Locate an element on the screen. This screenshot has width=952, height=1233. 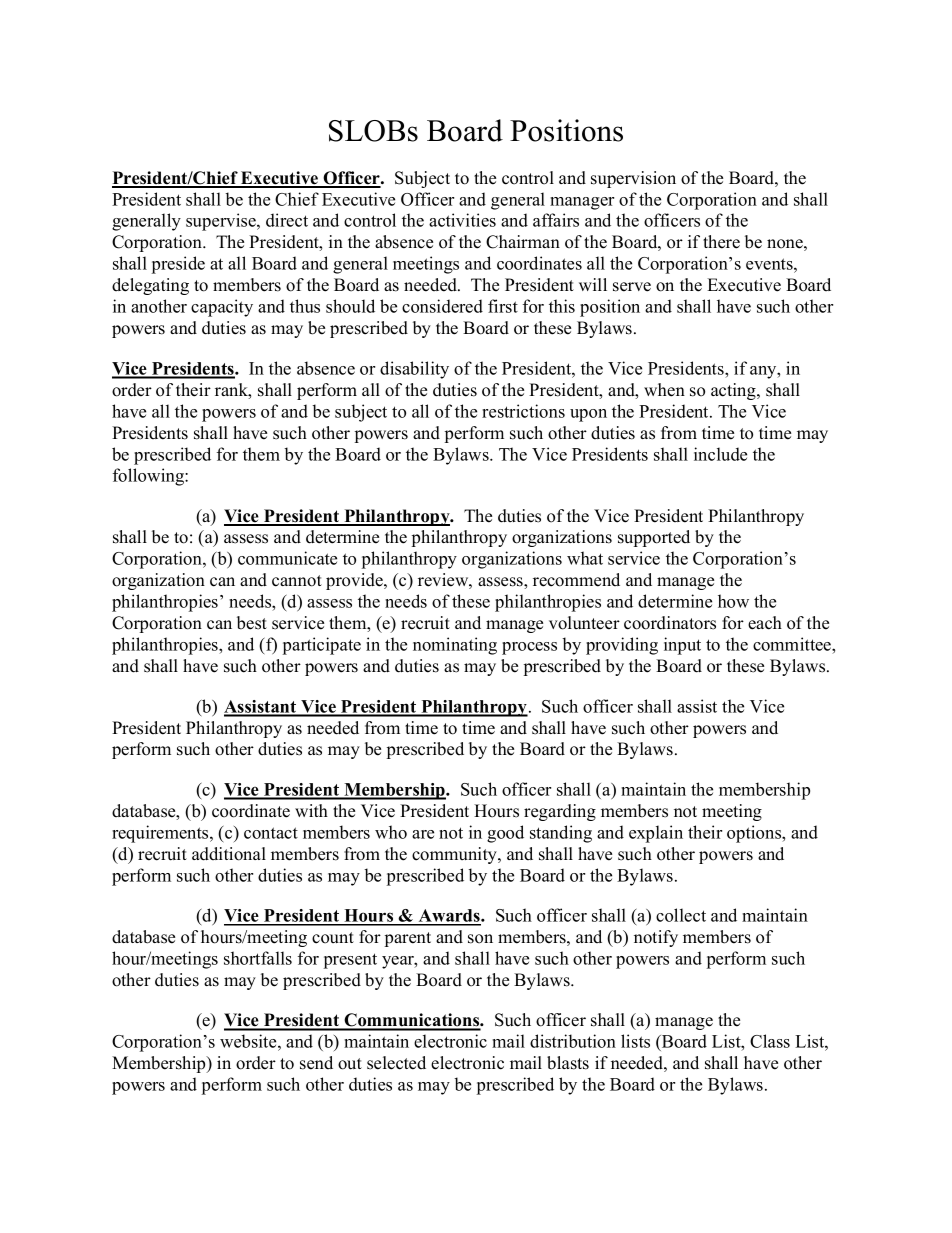
there is located at coordinates (721, 242).
